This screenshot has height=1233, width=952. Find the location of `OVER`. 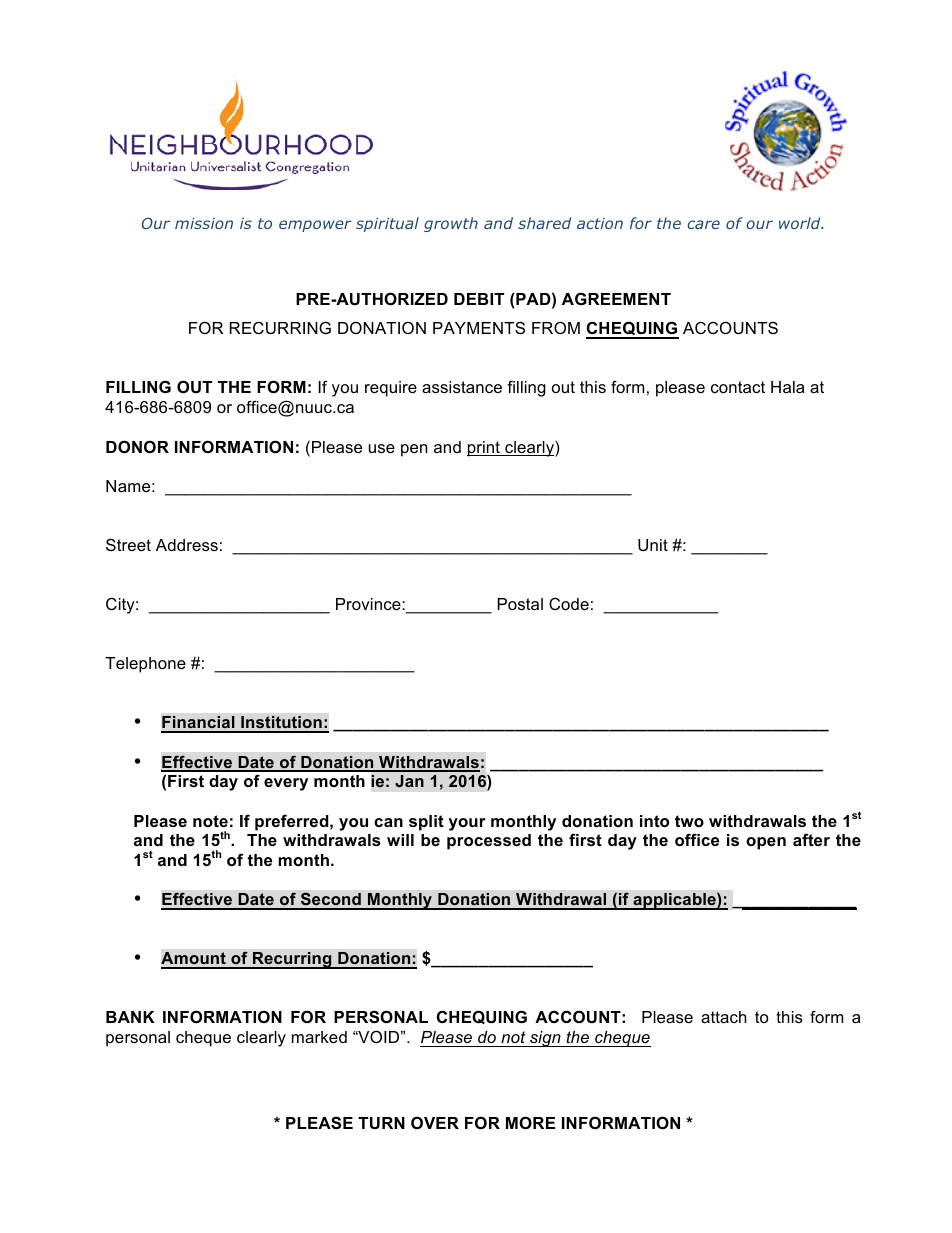

OVER is located at coordinates (435, 1122).
